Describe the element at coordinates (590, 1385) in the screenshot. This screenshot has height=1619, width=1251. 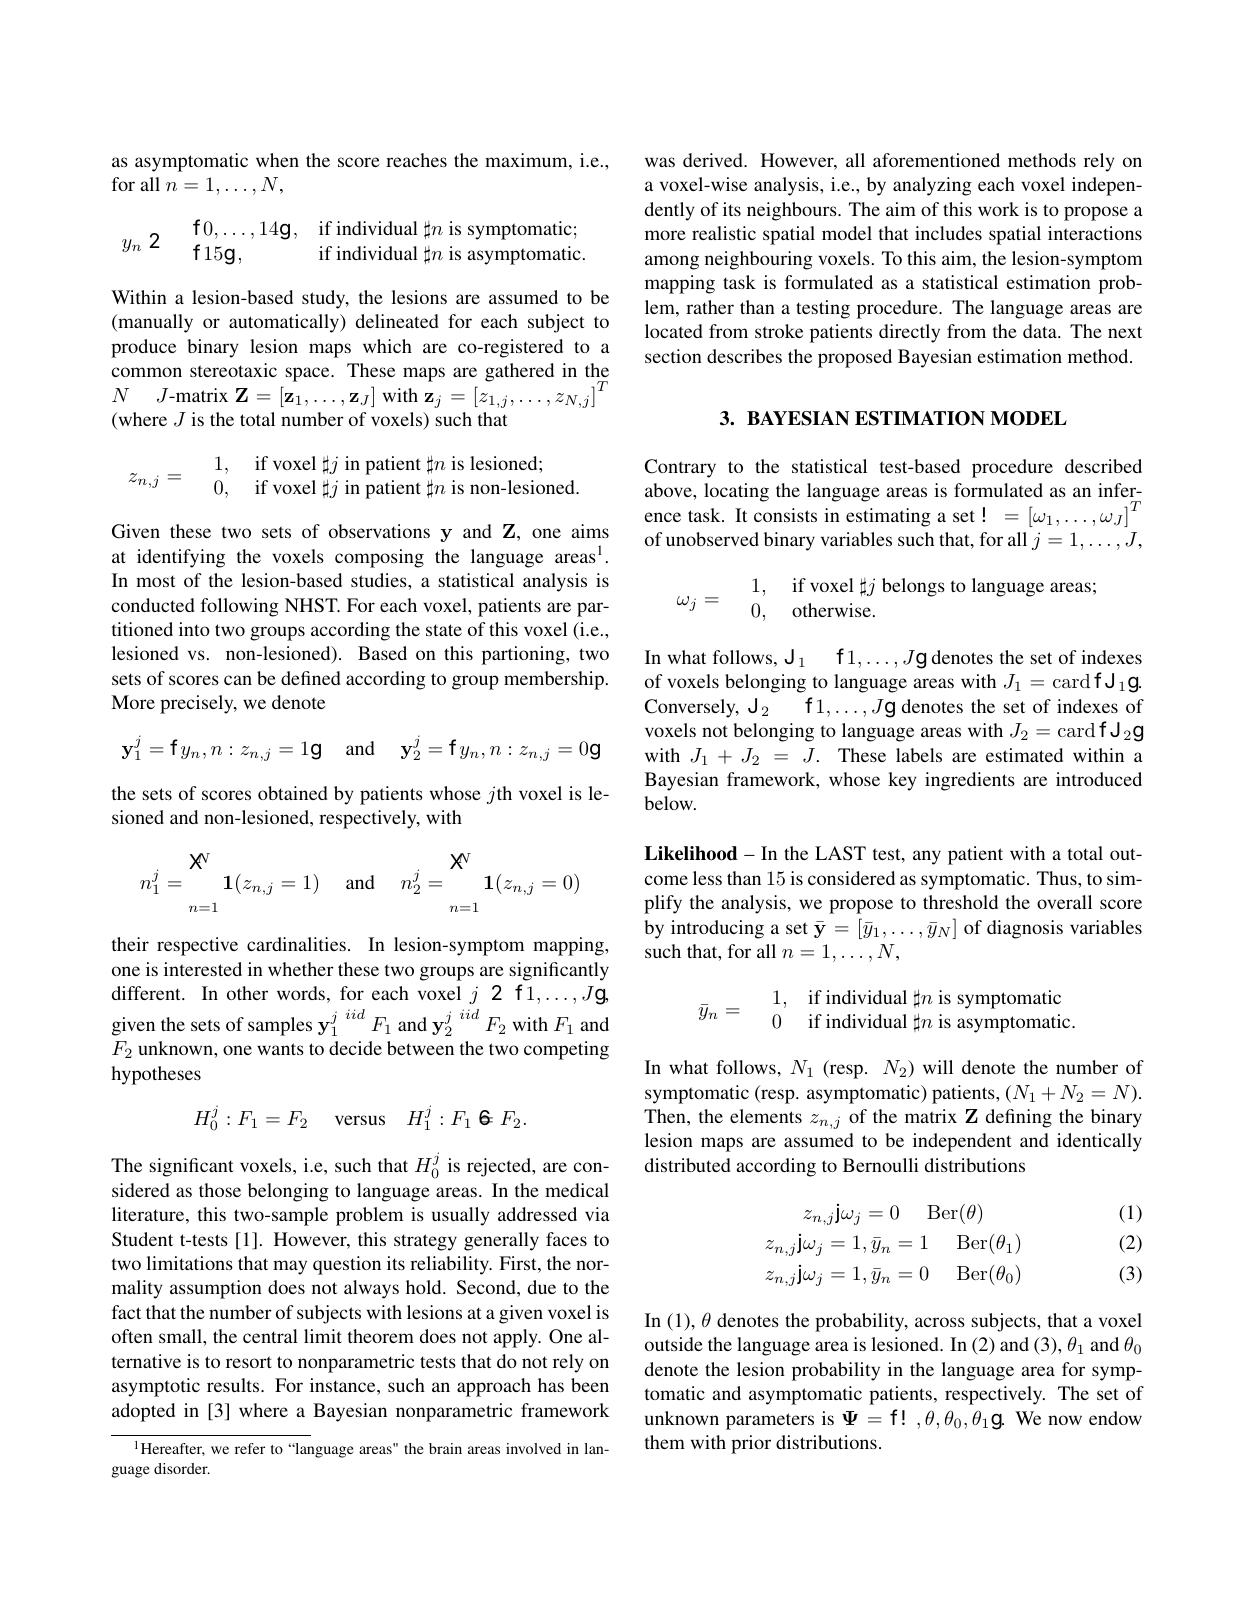
I see `been` at that location.
